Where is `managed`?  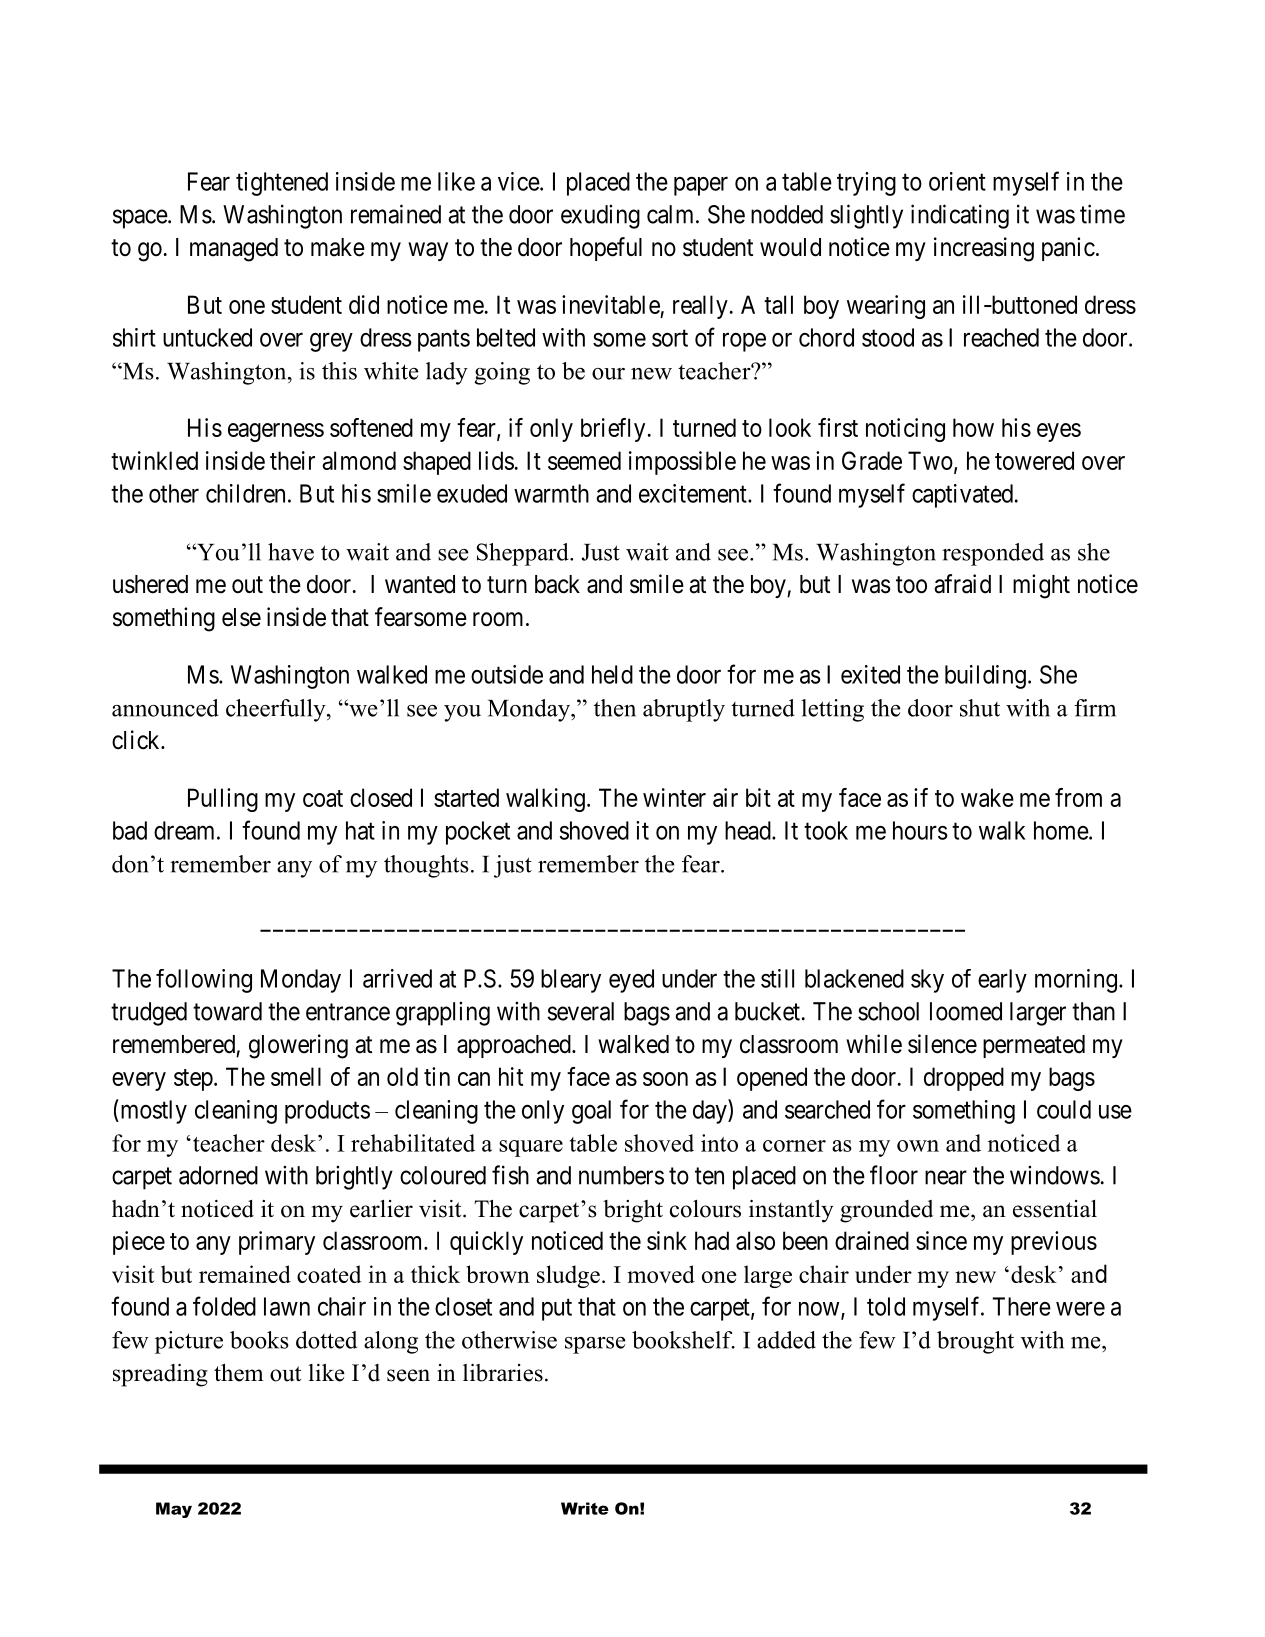
managed is located at coordinates (234, 250).
